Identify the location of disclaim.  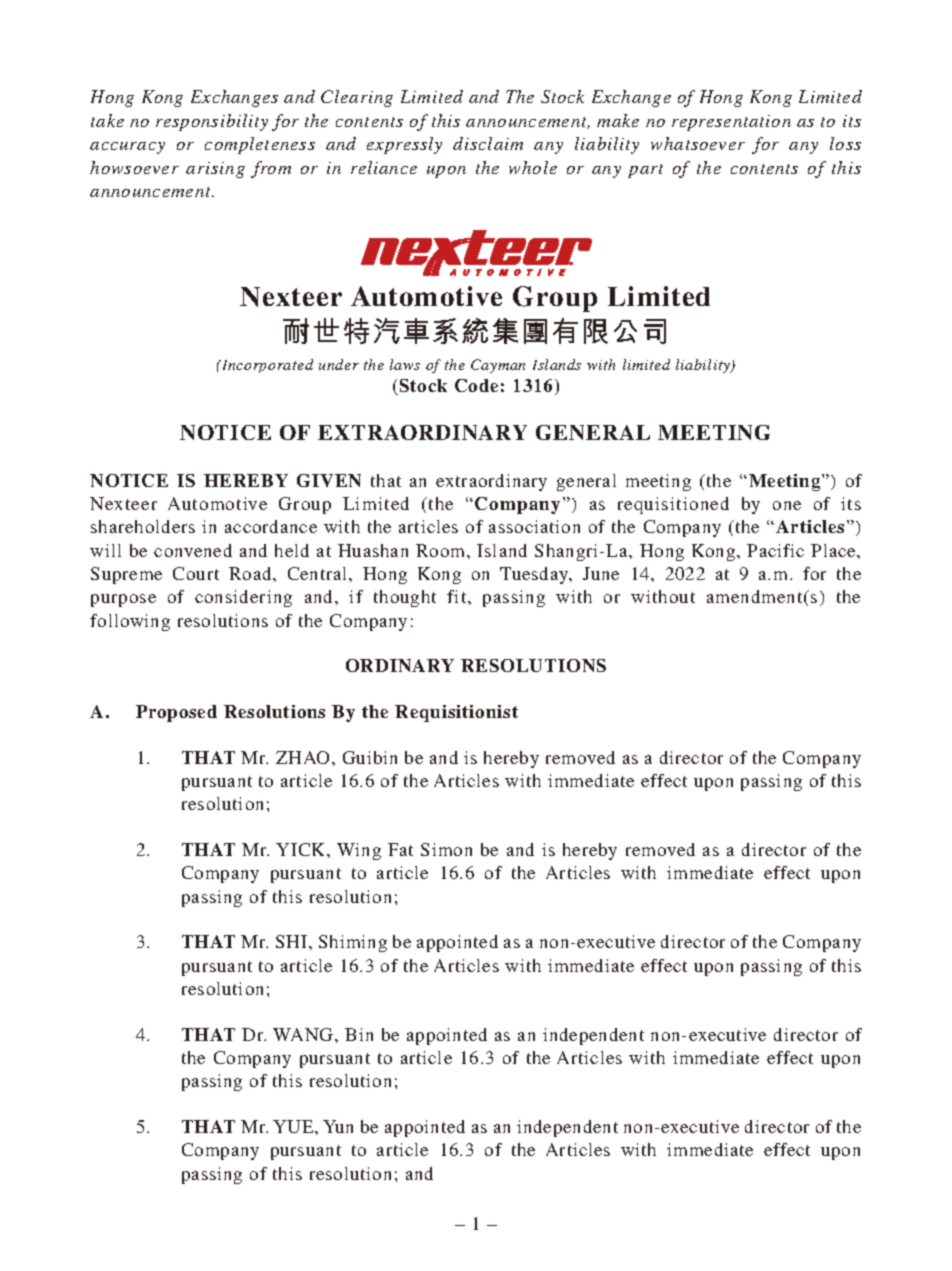
(488, 143).
